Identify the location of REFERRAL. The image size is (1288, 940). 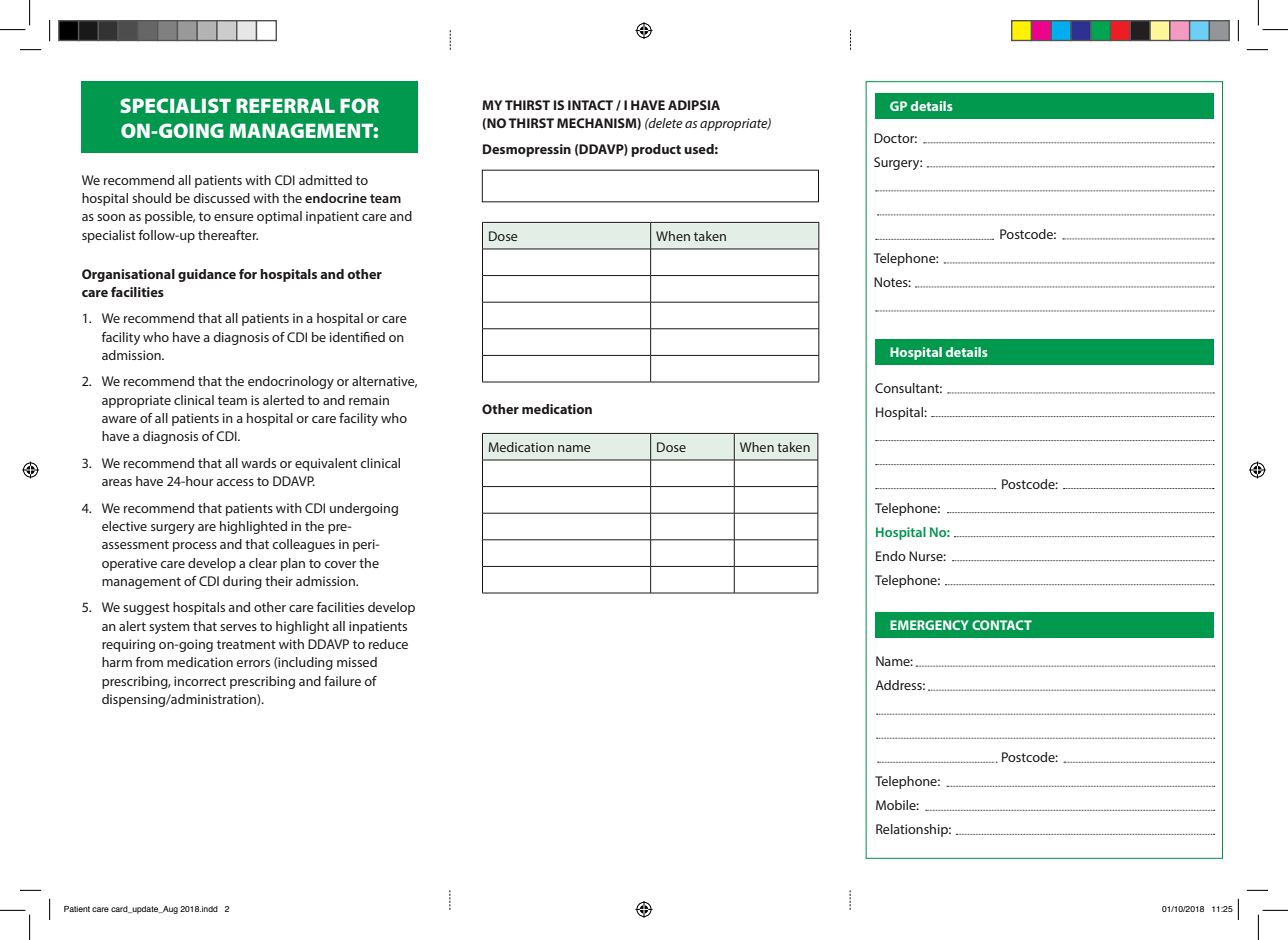
(285, 105).
